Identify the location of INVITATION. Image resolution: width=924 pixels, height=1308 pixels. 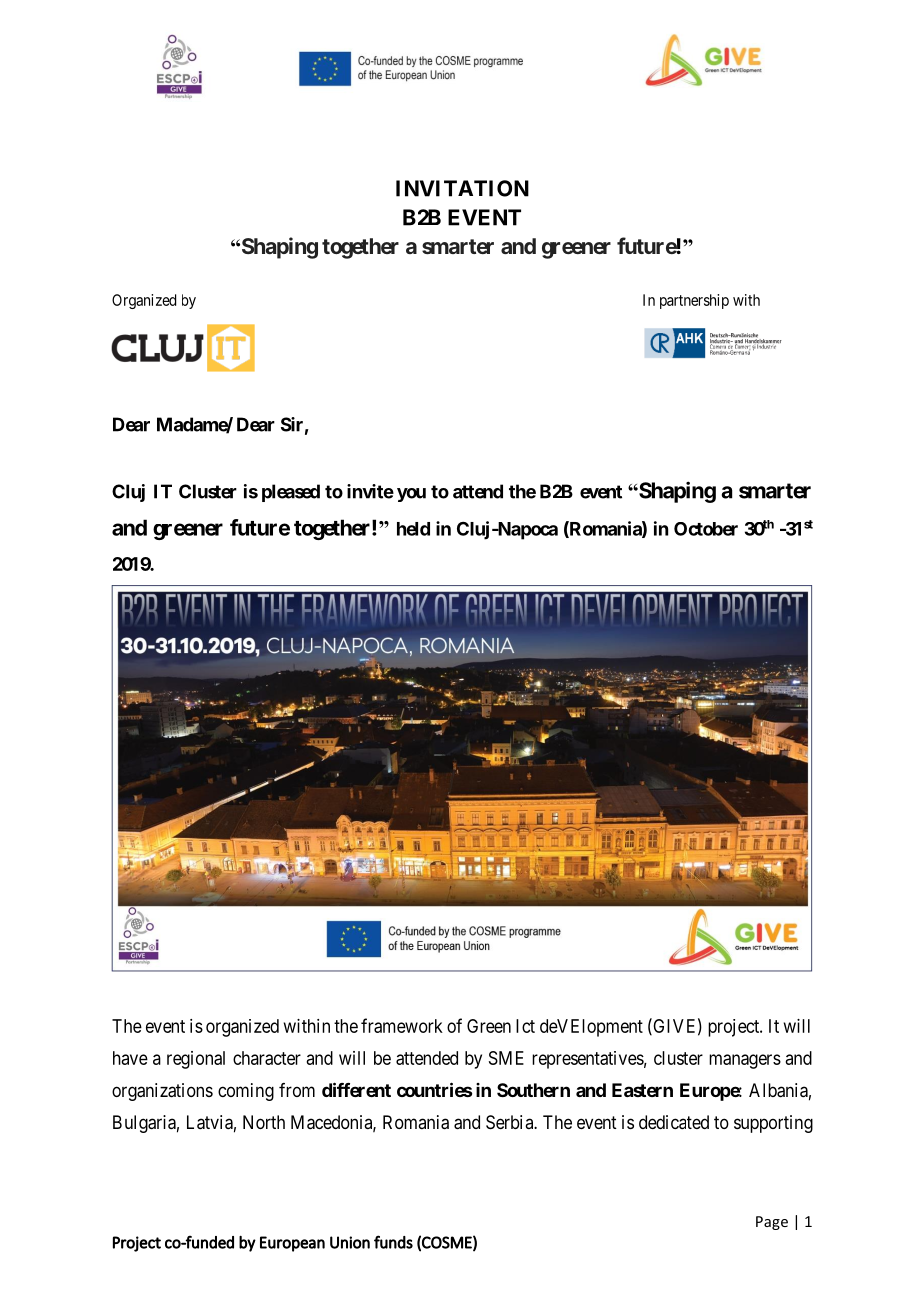
(462, 188).
